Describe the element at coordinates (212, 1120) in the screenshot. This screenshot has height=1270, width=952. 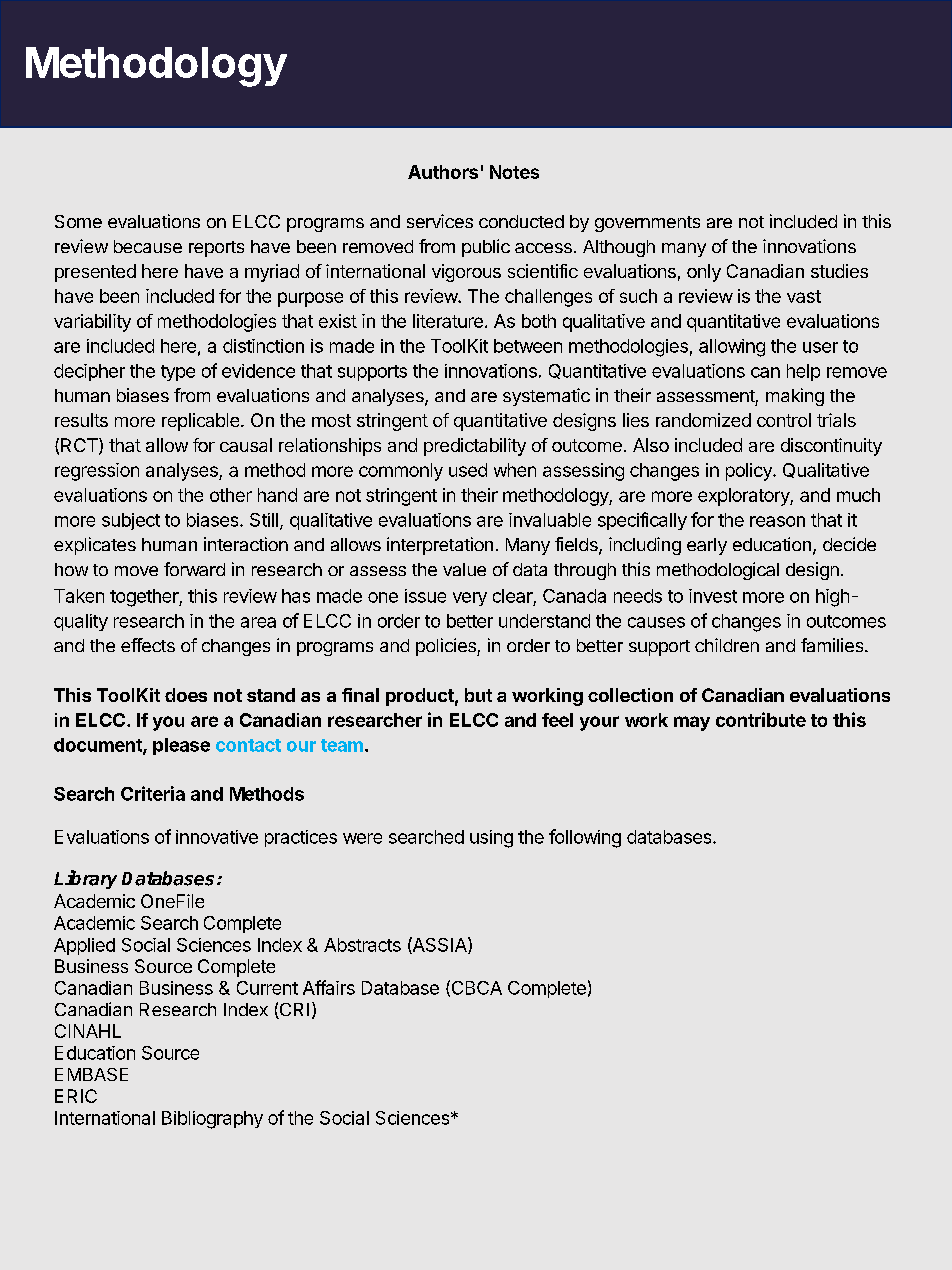
I see `Bibliography` at that location.
